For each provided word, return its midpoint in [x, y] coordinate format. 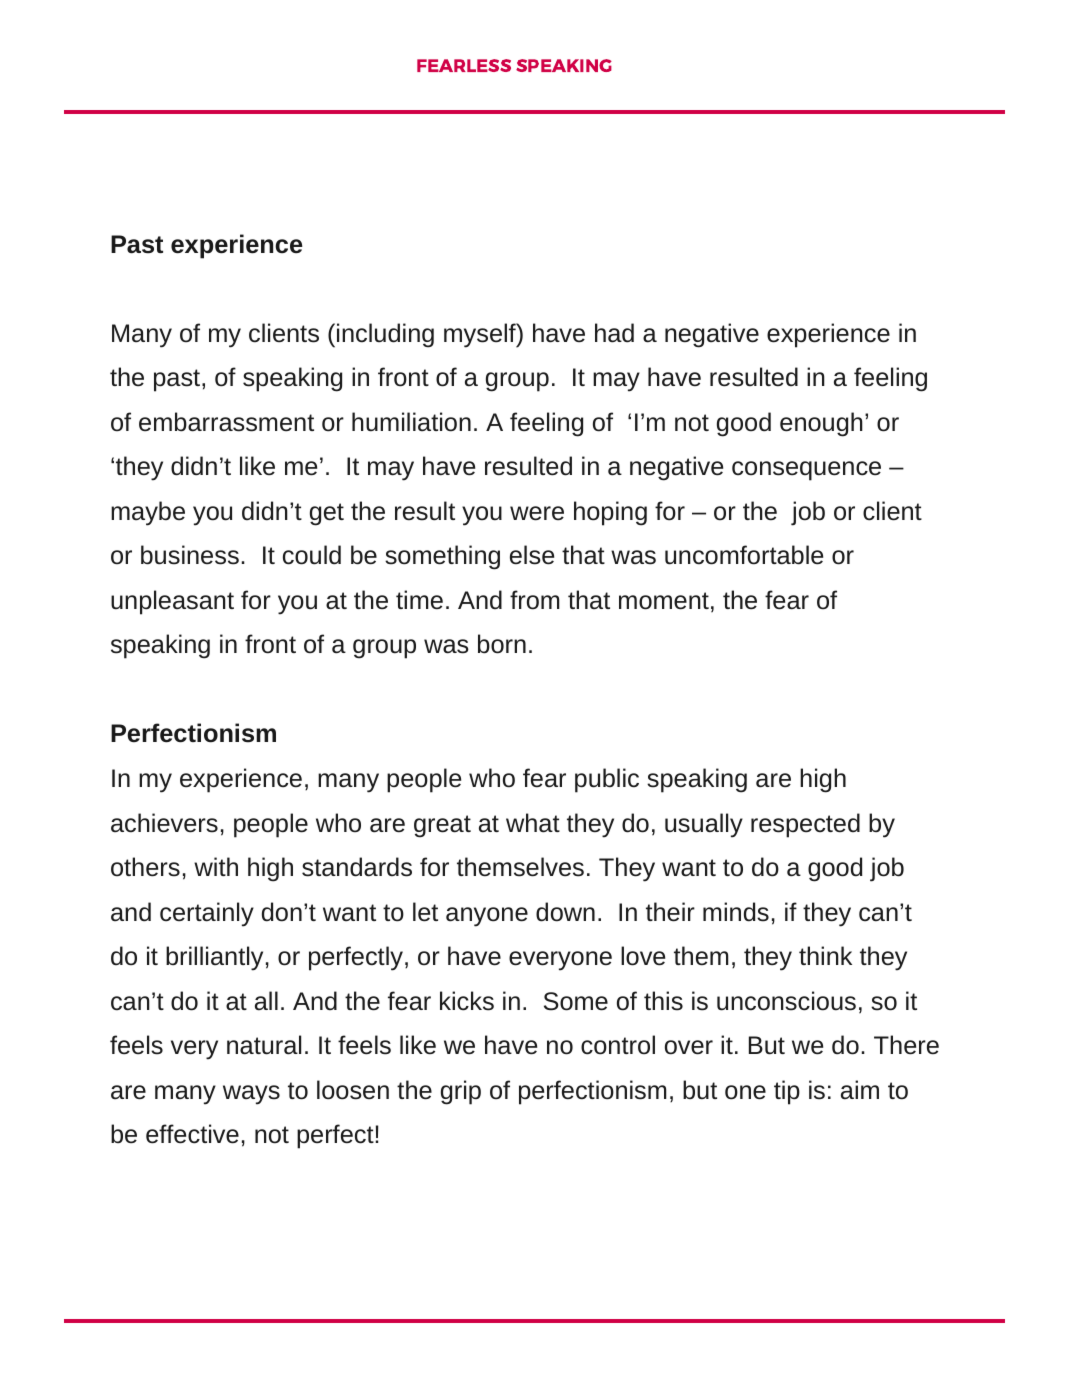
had [614, 333]
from [534, 600]
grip [461, 1092]
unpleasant [172, 602]
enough [821, 424]
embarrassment [226, 422]
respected [805, 825]
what [533, 823]
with [216, 866]
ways [251, 1095]
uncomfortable [744, 555]
